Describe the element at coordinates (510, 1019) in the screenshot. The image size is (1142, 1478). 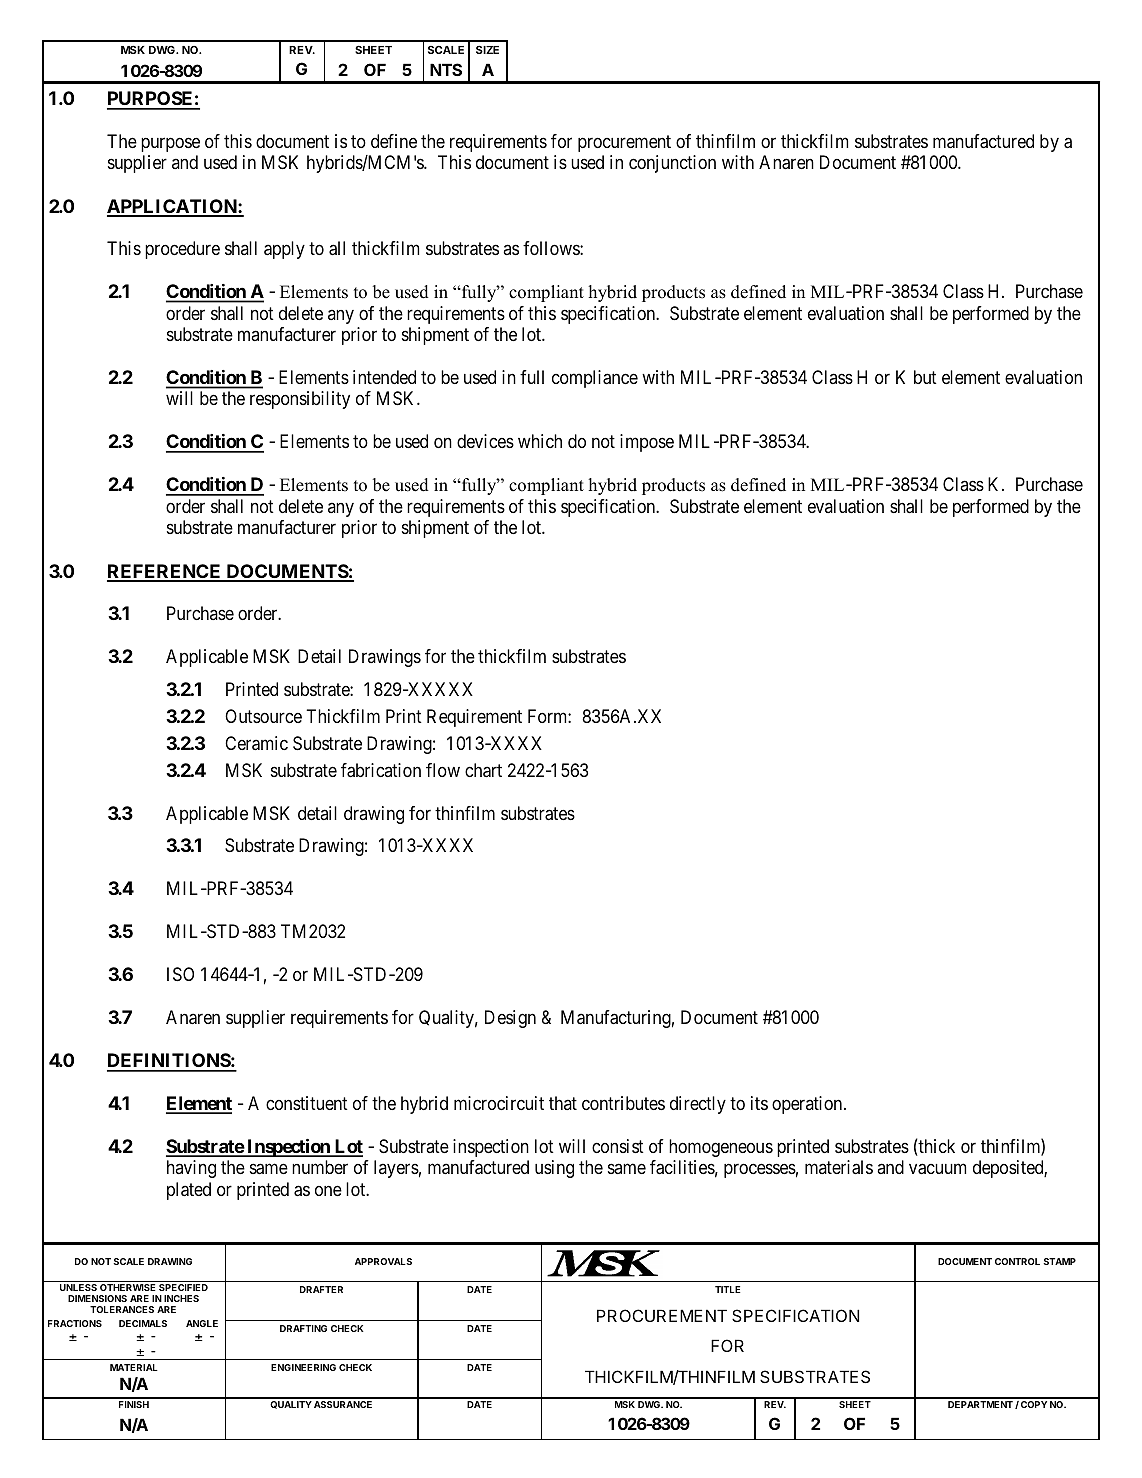
I see `Design` at that location.
